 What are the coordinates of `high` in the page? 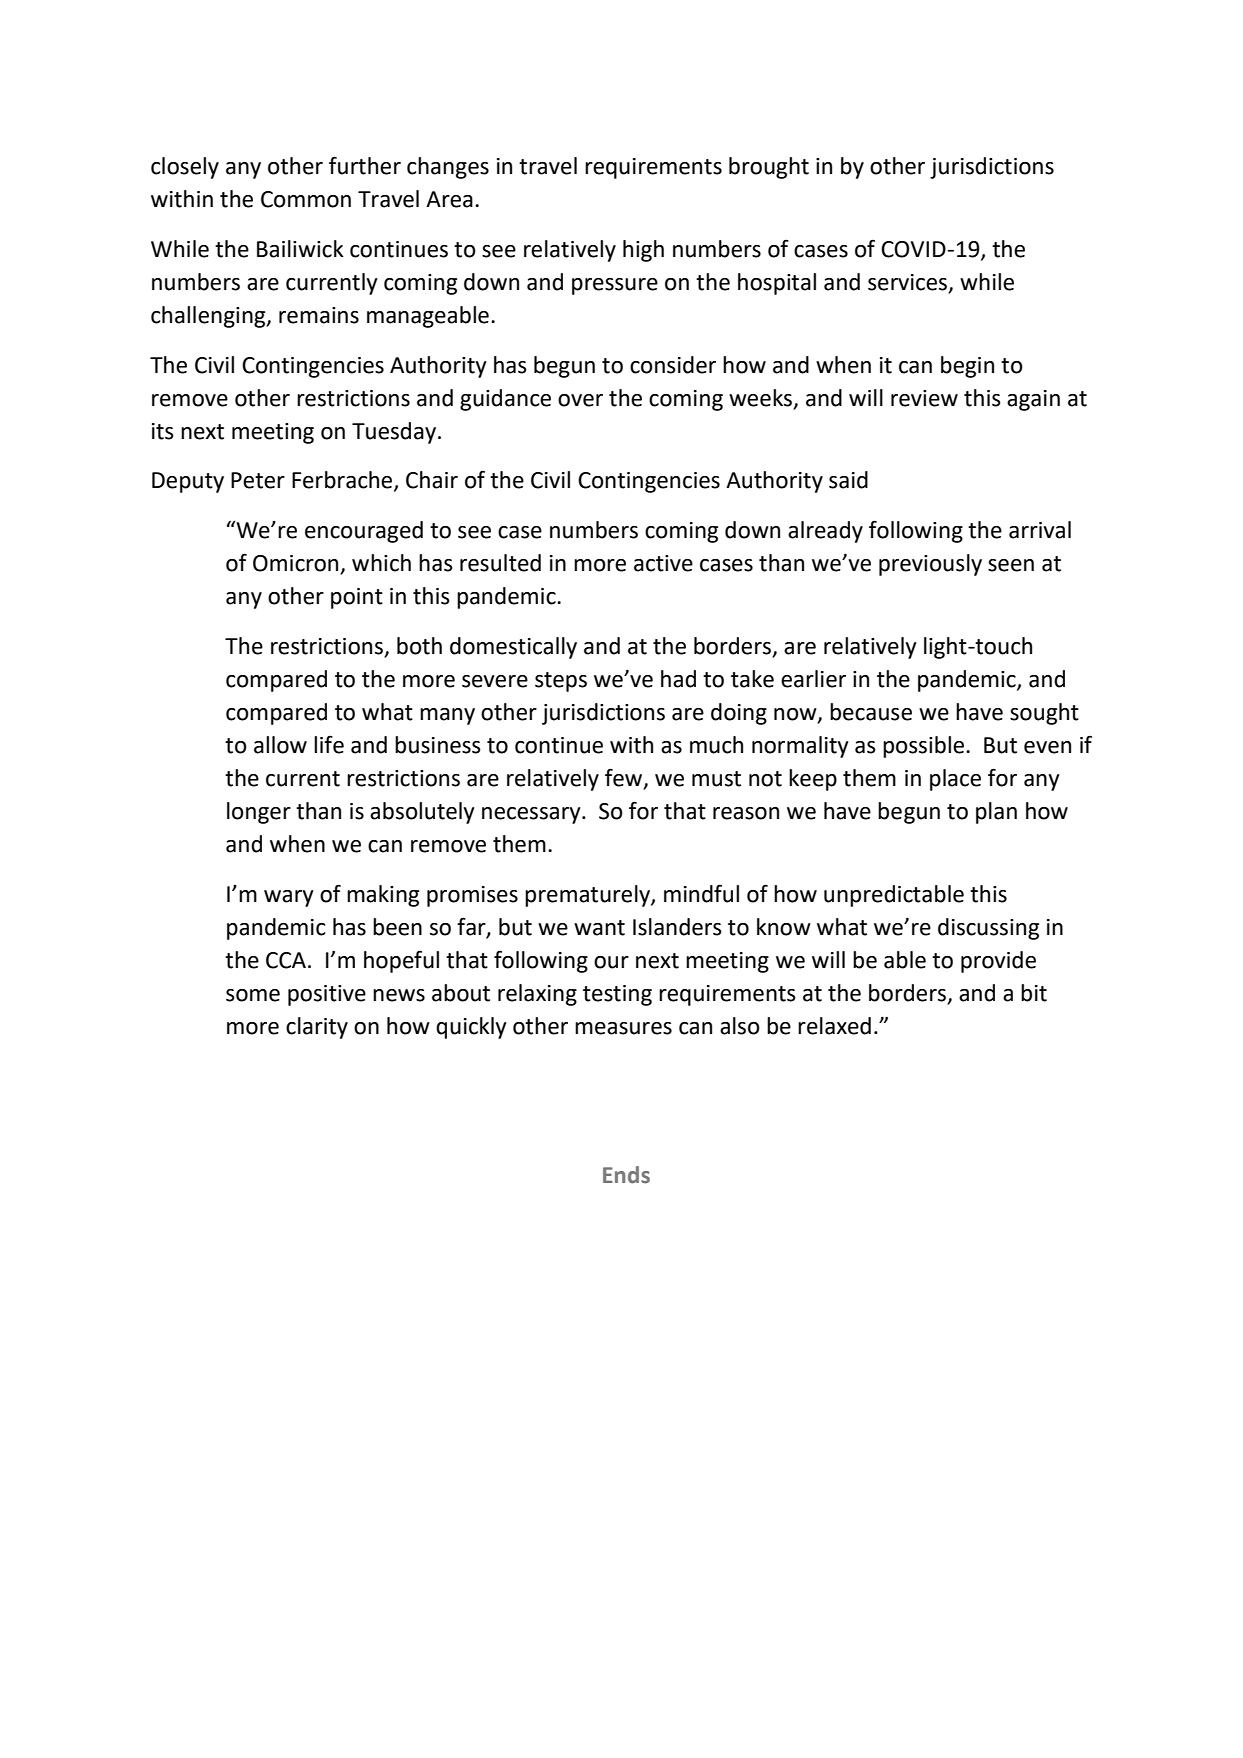 It's located at (643, 251).
